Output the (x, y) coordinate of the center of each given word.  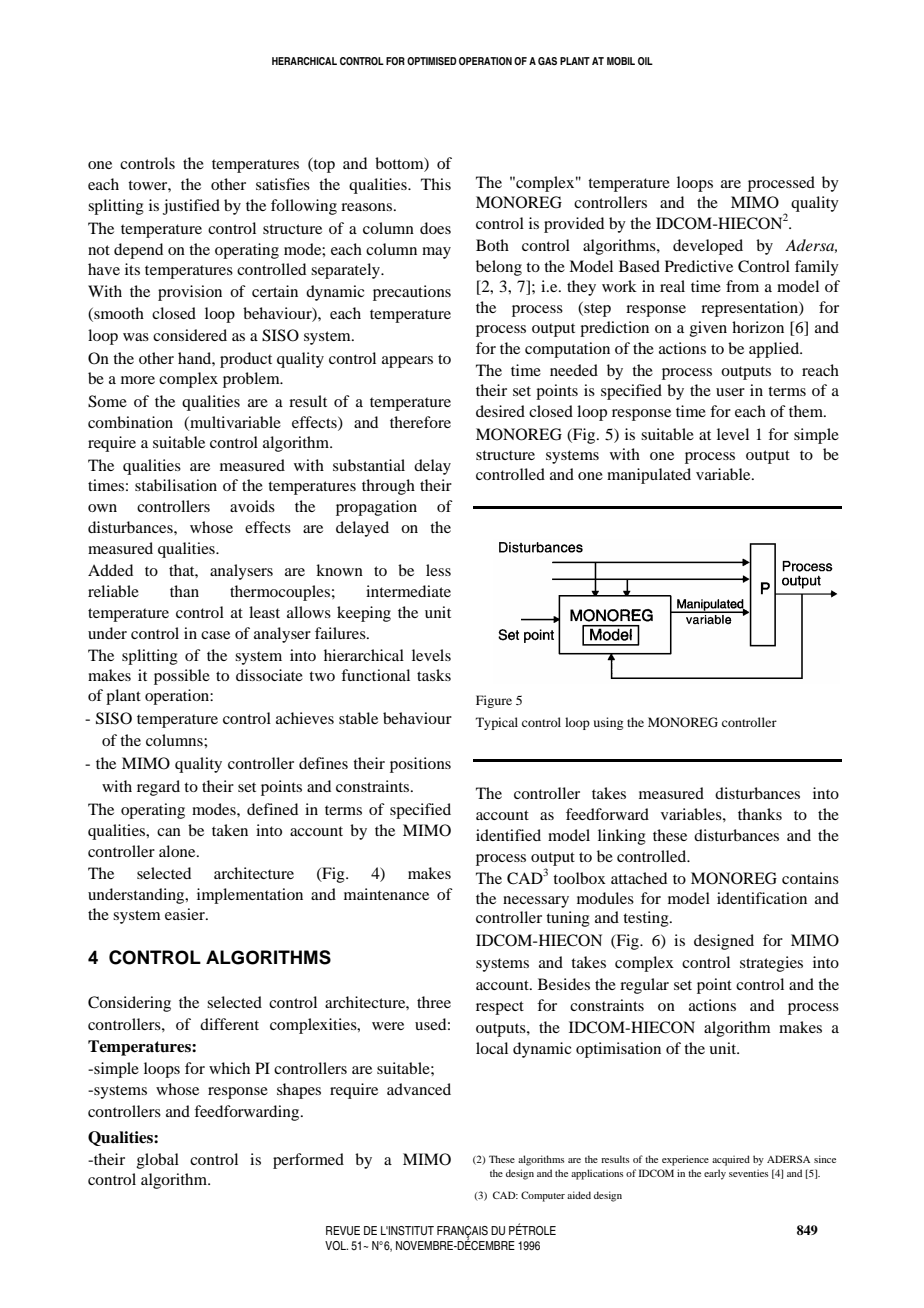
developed (708, 247)
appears (407, 362)
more (138, 380)
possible (182, 677)
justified (191, 207)
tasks (434, 675)
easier (186, 914)
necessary (536, 902)
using (608, 723)
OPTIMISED (432, 61)
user (730, 392)
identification (762, 898)
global (158, 1161)
